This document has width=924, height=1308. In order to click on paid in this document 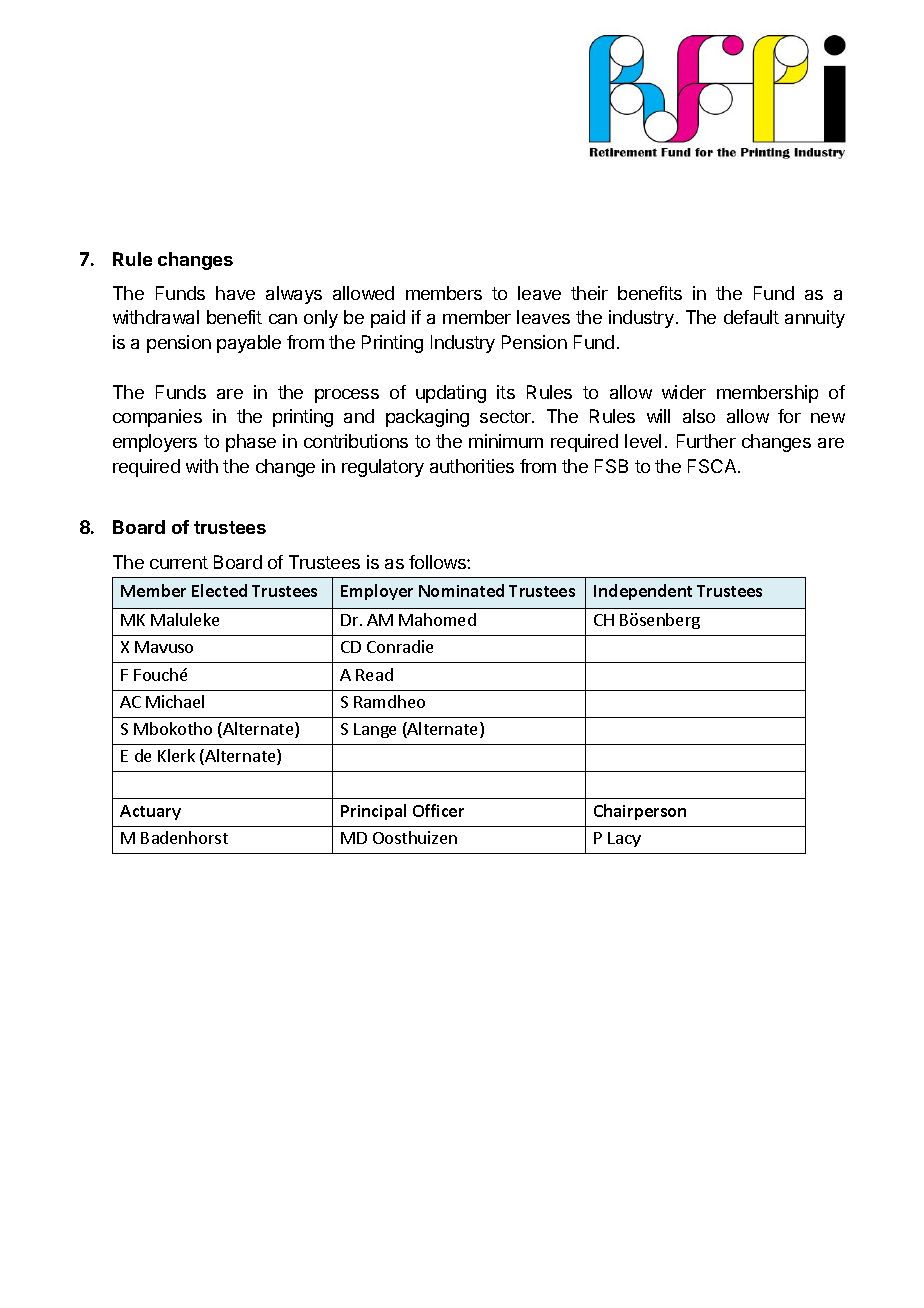, I will do `click(388, 319)`.
